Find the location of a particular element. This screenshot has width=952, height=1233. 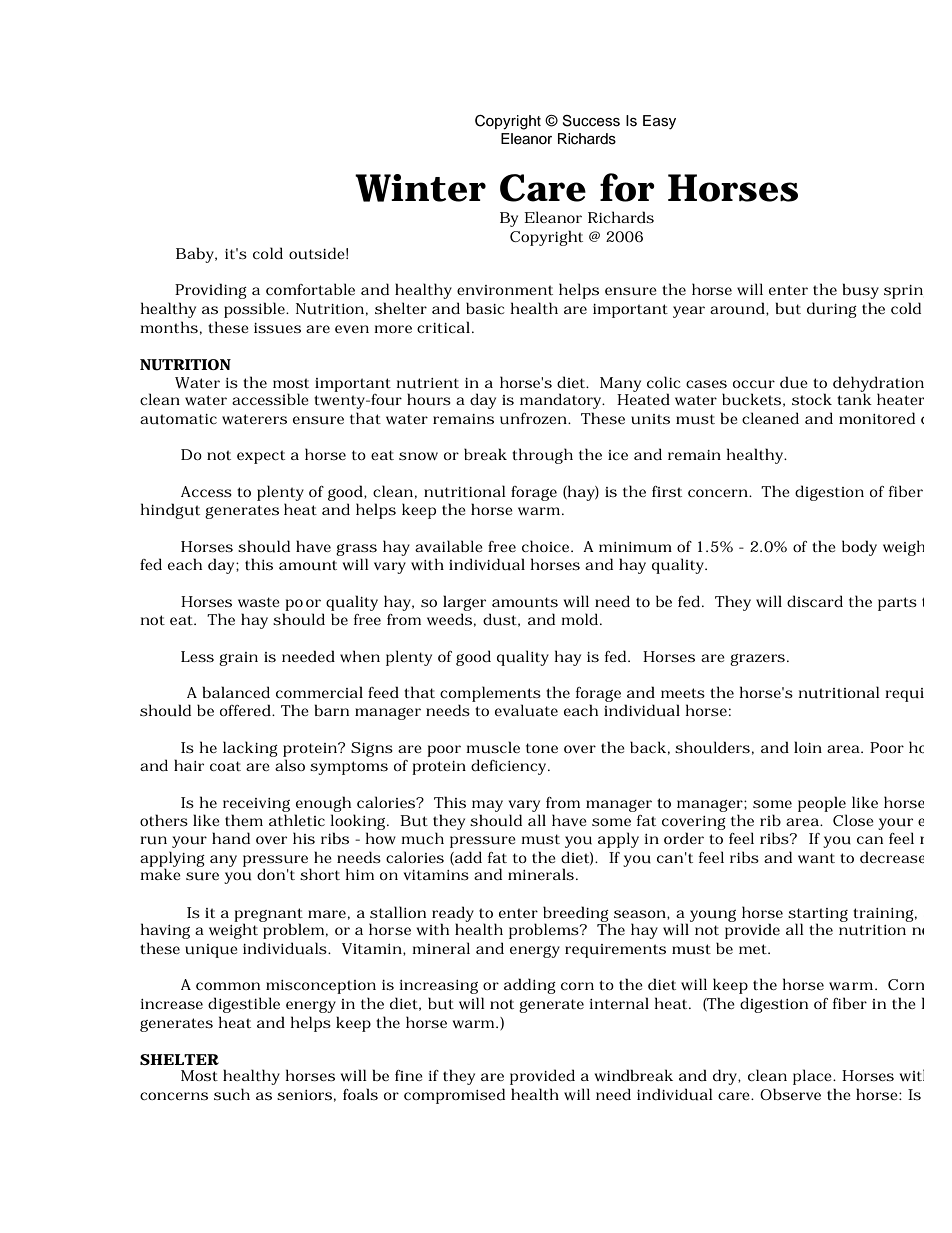

waste is located at coordinates (259, 602).
